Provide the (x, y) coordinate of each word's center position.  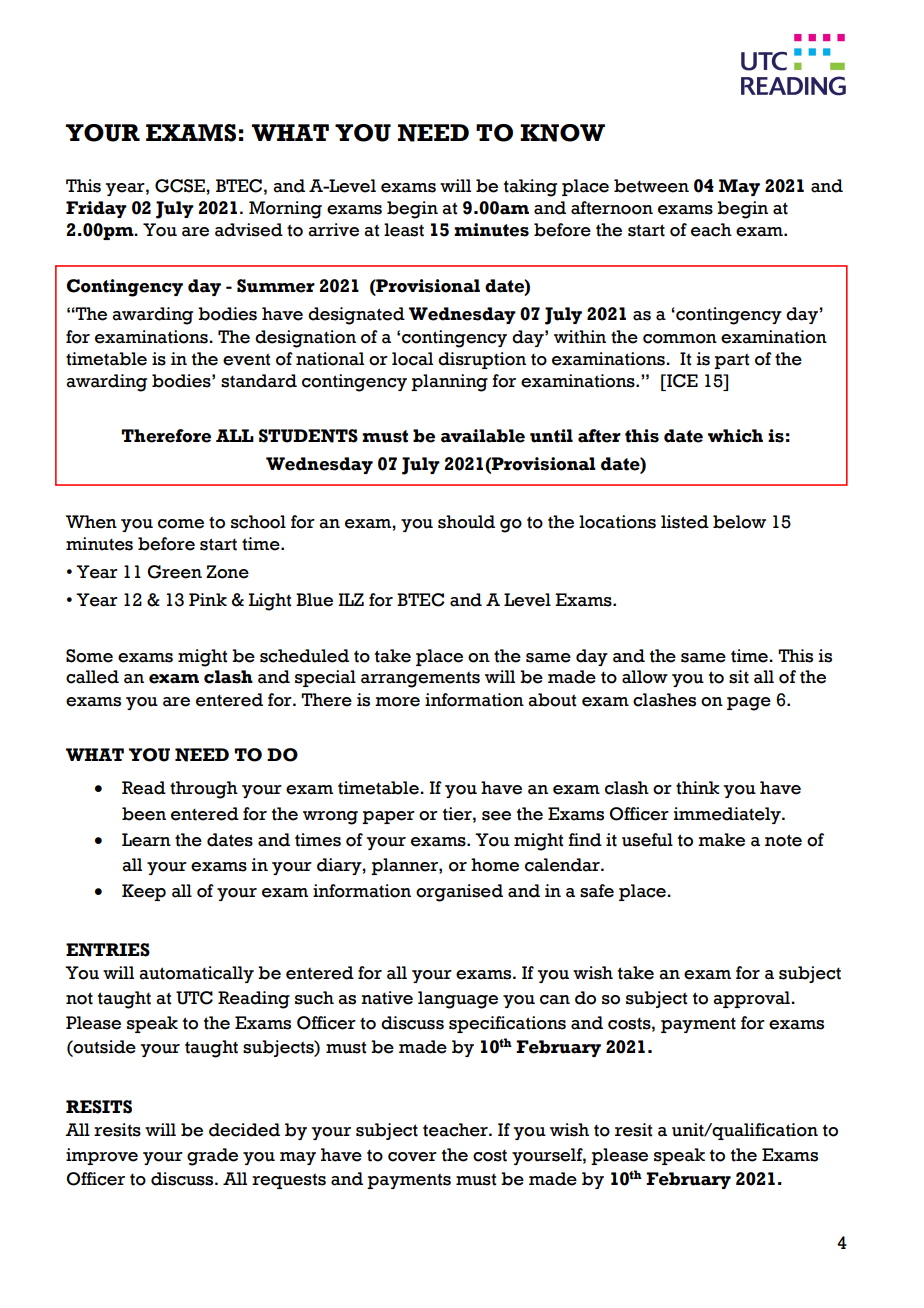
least (404, 230)
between (651, 186)
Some (89, 656)
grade (212, 1157)
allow (645, 677)
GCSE (180, 186)
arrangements (420, 679)
